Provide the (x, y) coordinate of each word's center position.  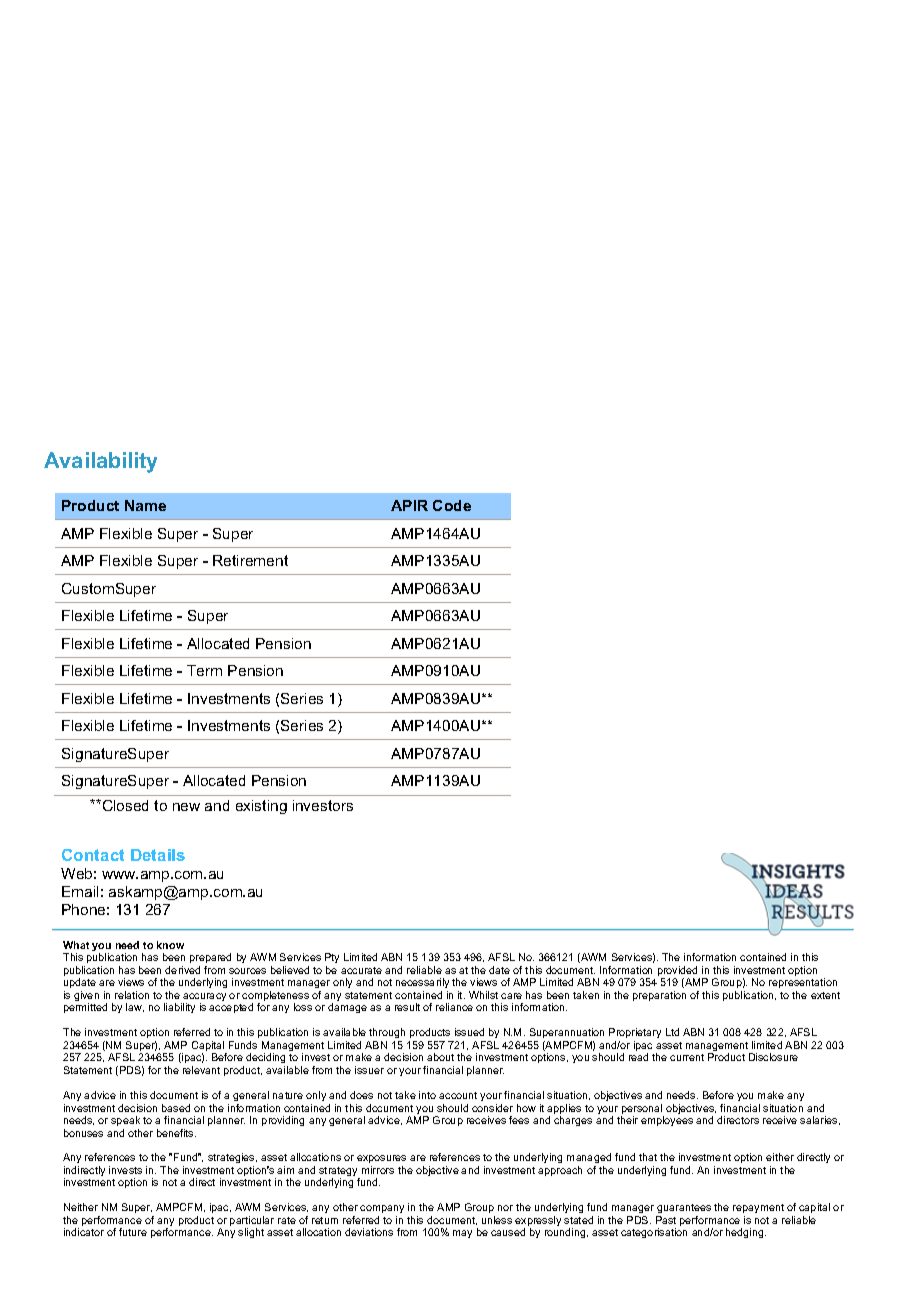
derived (182, 970)
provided (679, 972)
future (133, 1232)
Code (452, 505)
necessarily (422, 985)
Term (204, 670)
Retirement (250, 560)
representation (803, 985)
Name (145, 505)
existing (261, 807)
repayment (758, 1210)
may (462, 1234)
